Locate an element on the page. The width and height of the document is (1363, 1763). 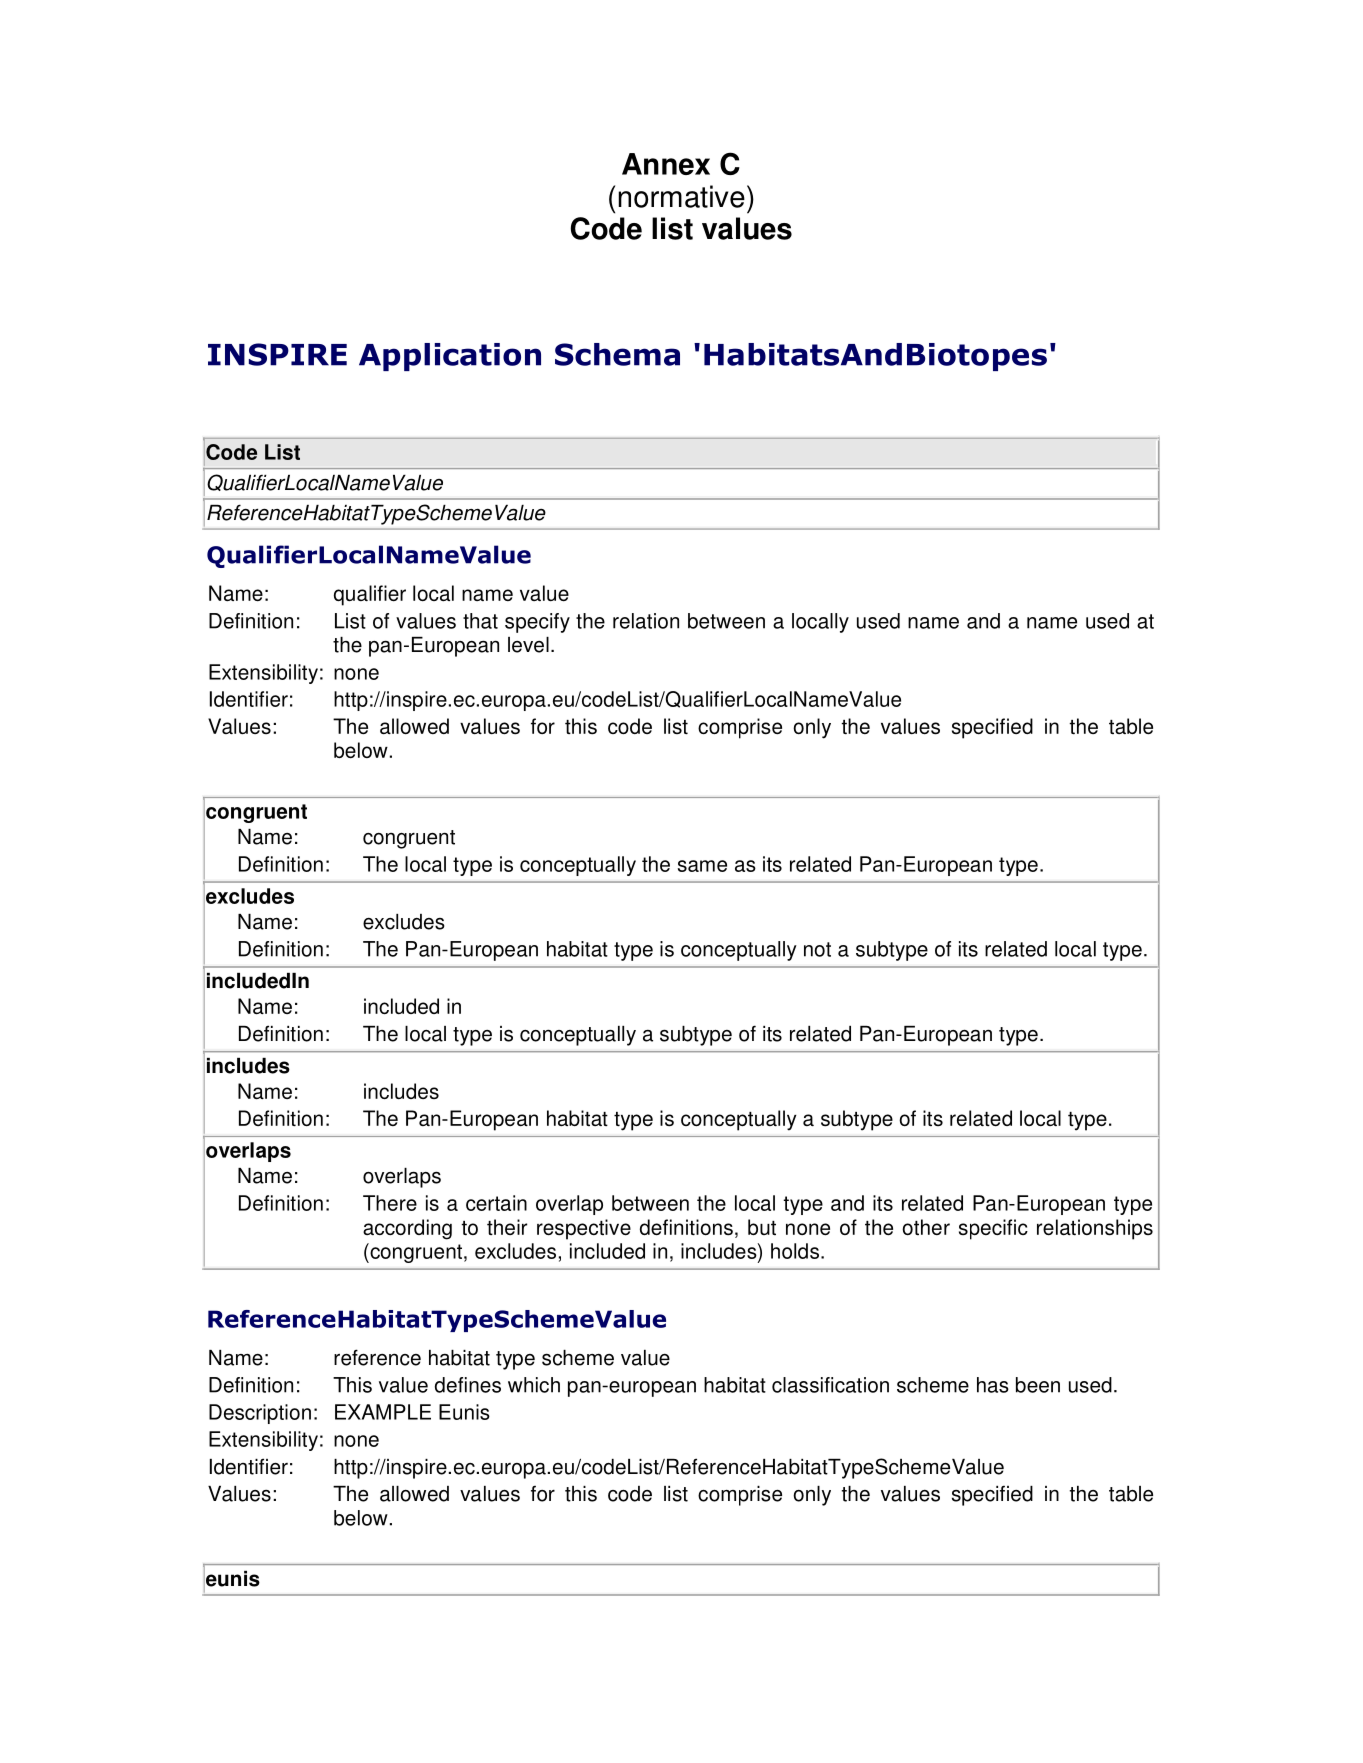
same is located at coordinates (702, 866).
